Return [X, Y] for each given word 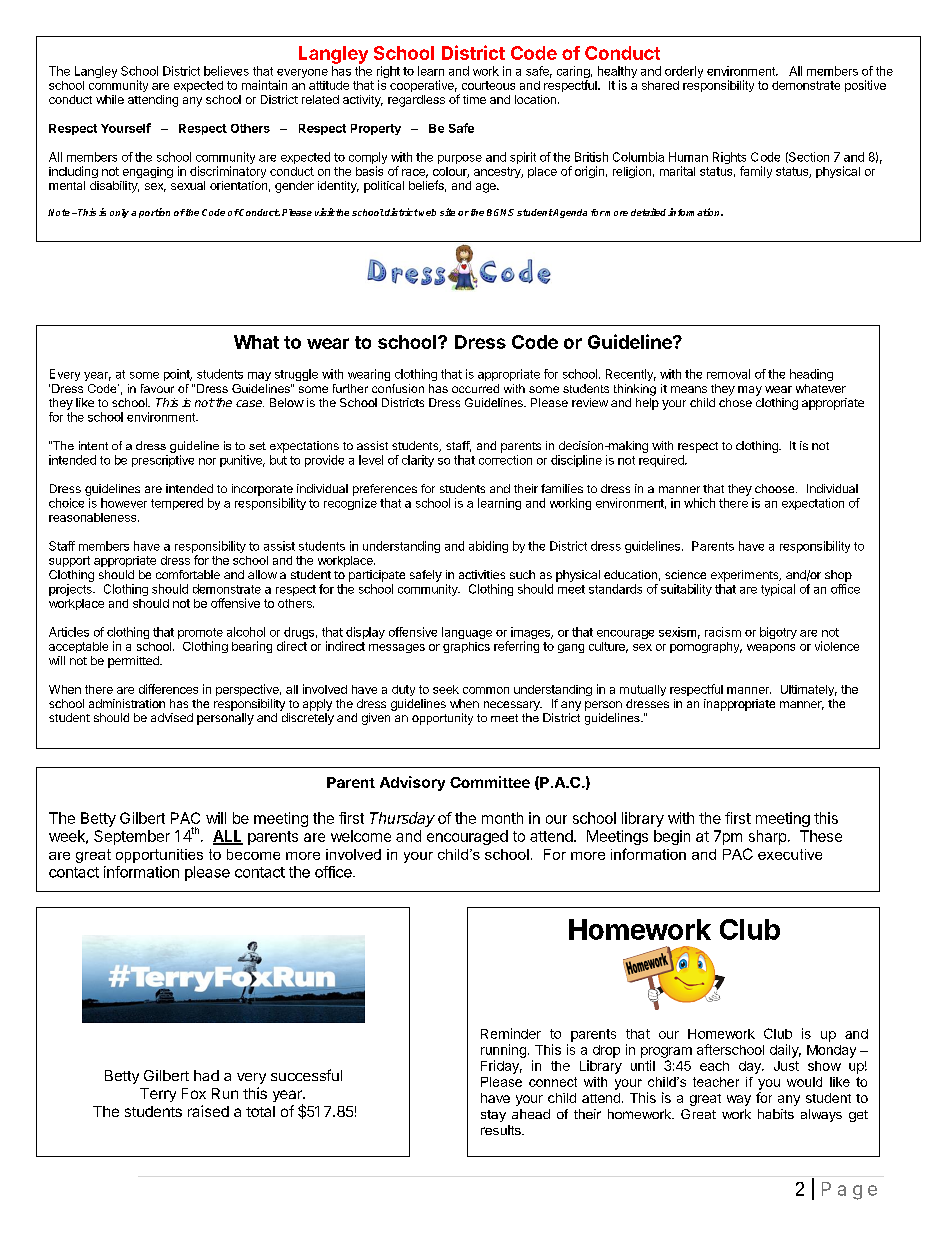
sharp [767, 837]
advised [172, 717]
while [110, 99]
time [474, 99]
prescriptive [163, 461]
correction [505, 460]
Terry [158, 1095]
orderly [684, 72]
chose [735, 402]
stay [493, 1116]
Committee [490, 782]
